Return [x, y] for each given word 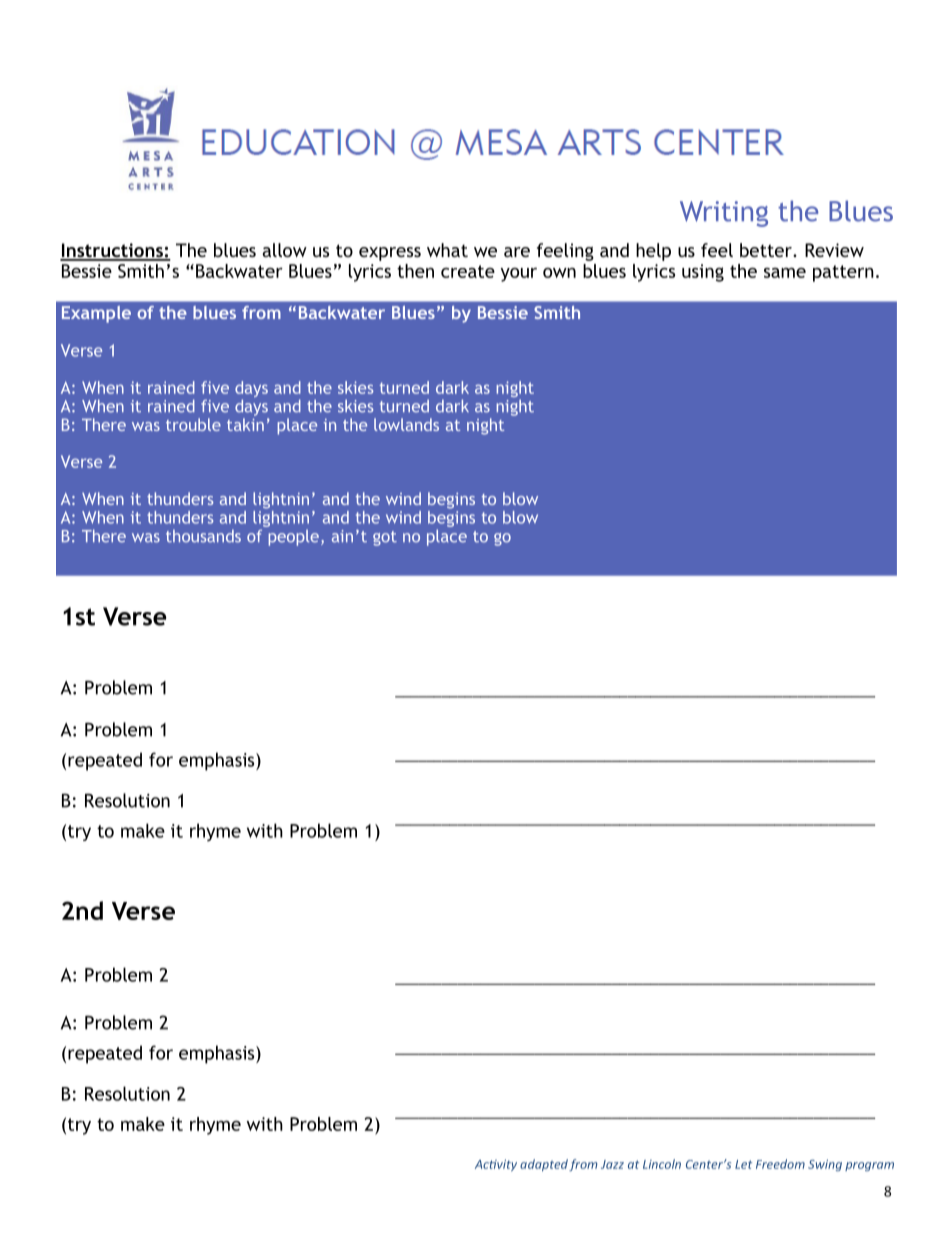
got [385, 538]
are [517, 252]
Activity [496, 1165]
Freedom [780, 1164]
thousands [203, 536]
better [767, 250]
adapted [544, 1165]
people [293, 538]
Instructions [112, 251]
